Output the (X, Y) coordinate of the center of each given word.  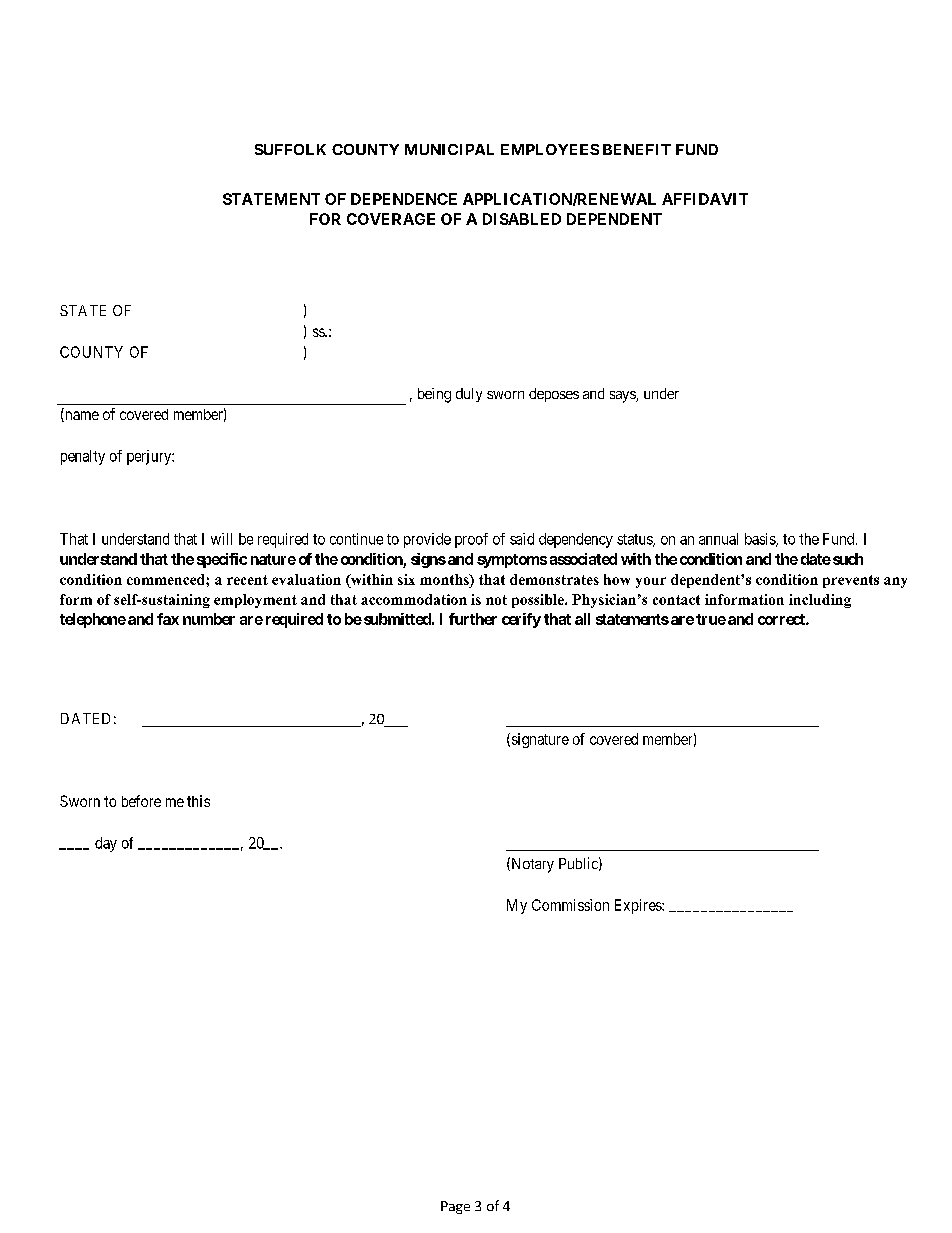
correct (782, 619)
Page (455, 1207)
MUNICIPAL (449, 149)
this (198, 801)
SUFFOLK (290, 149)
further (473, 619)
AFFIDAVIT (705, 199)
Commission (570, 905)
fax (168, 619)
